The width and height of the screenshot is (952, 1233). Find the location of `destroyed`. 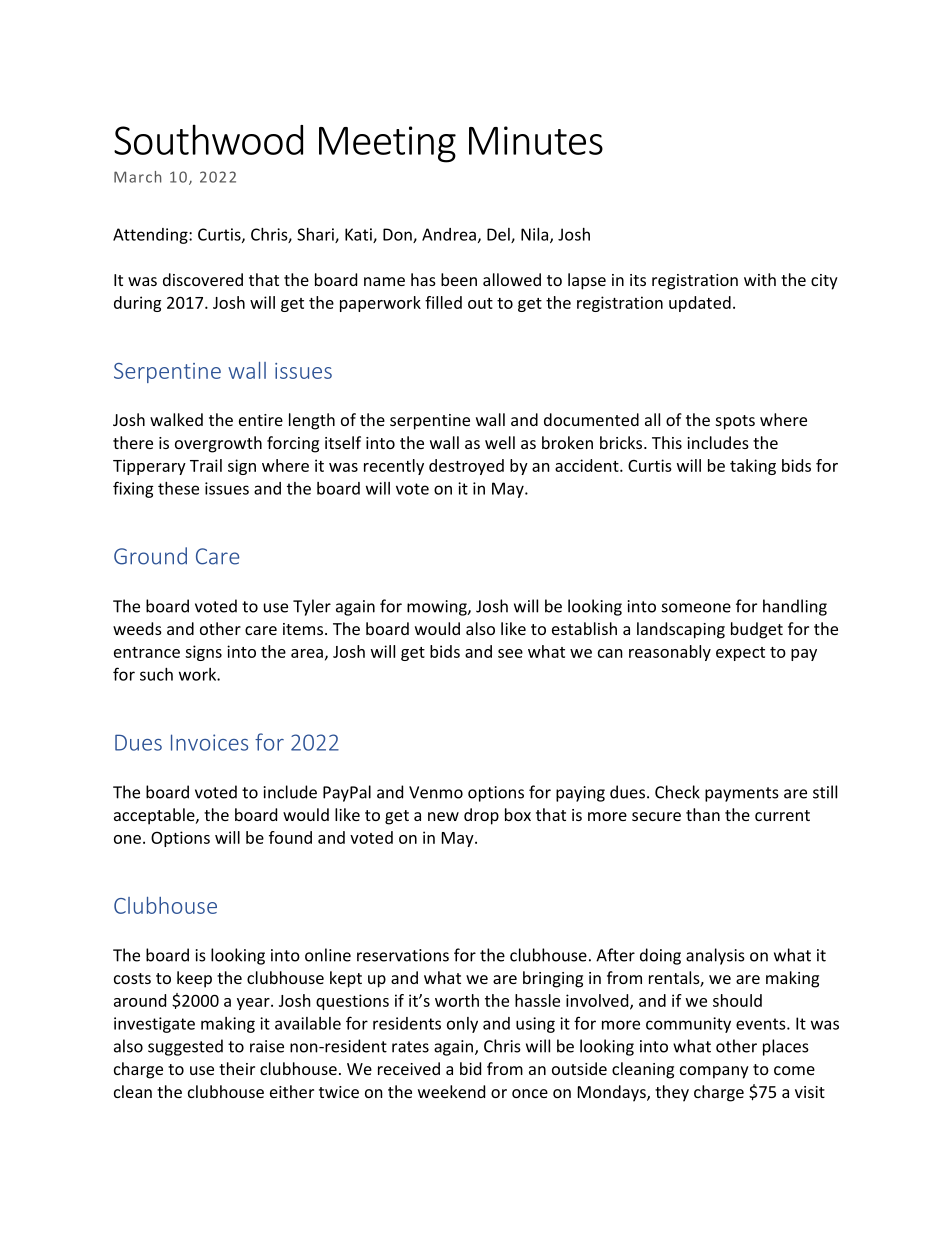

destroyed is located at coordinates (466, 467).
